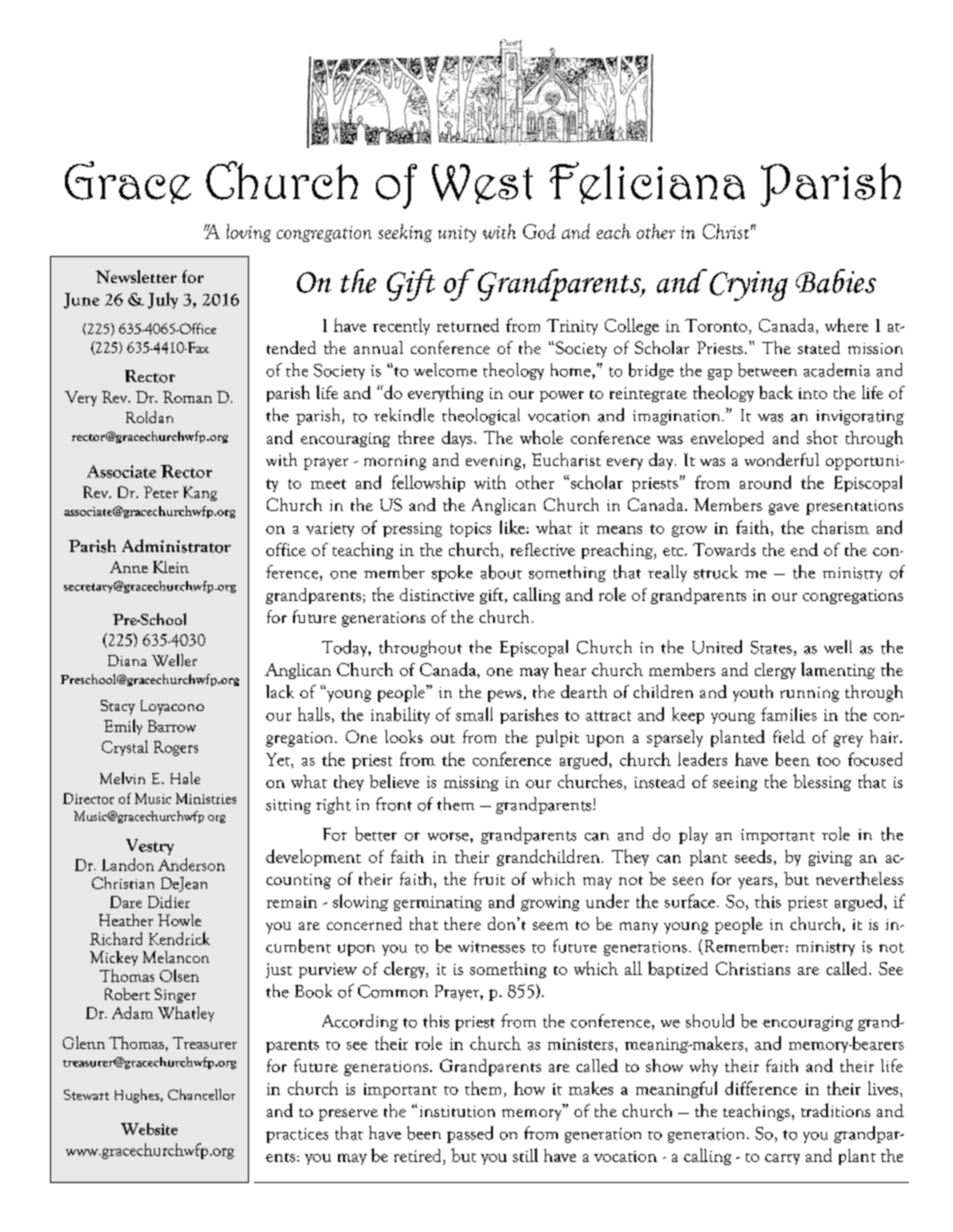  Describe the element at coordinates (150, 847) in the screenshot. I see `Vestry` at that location.
